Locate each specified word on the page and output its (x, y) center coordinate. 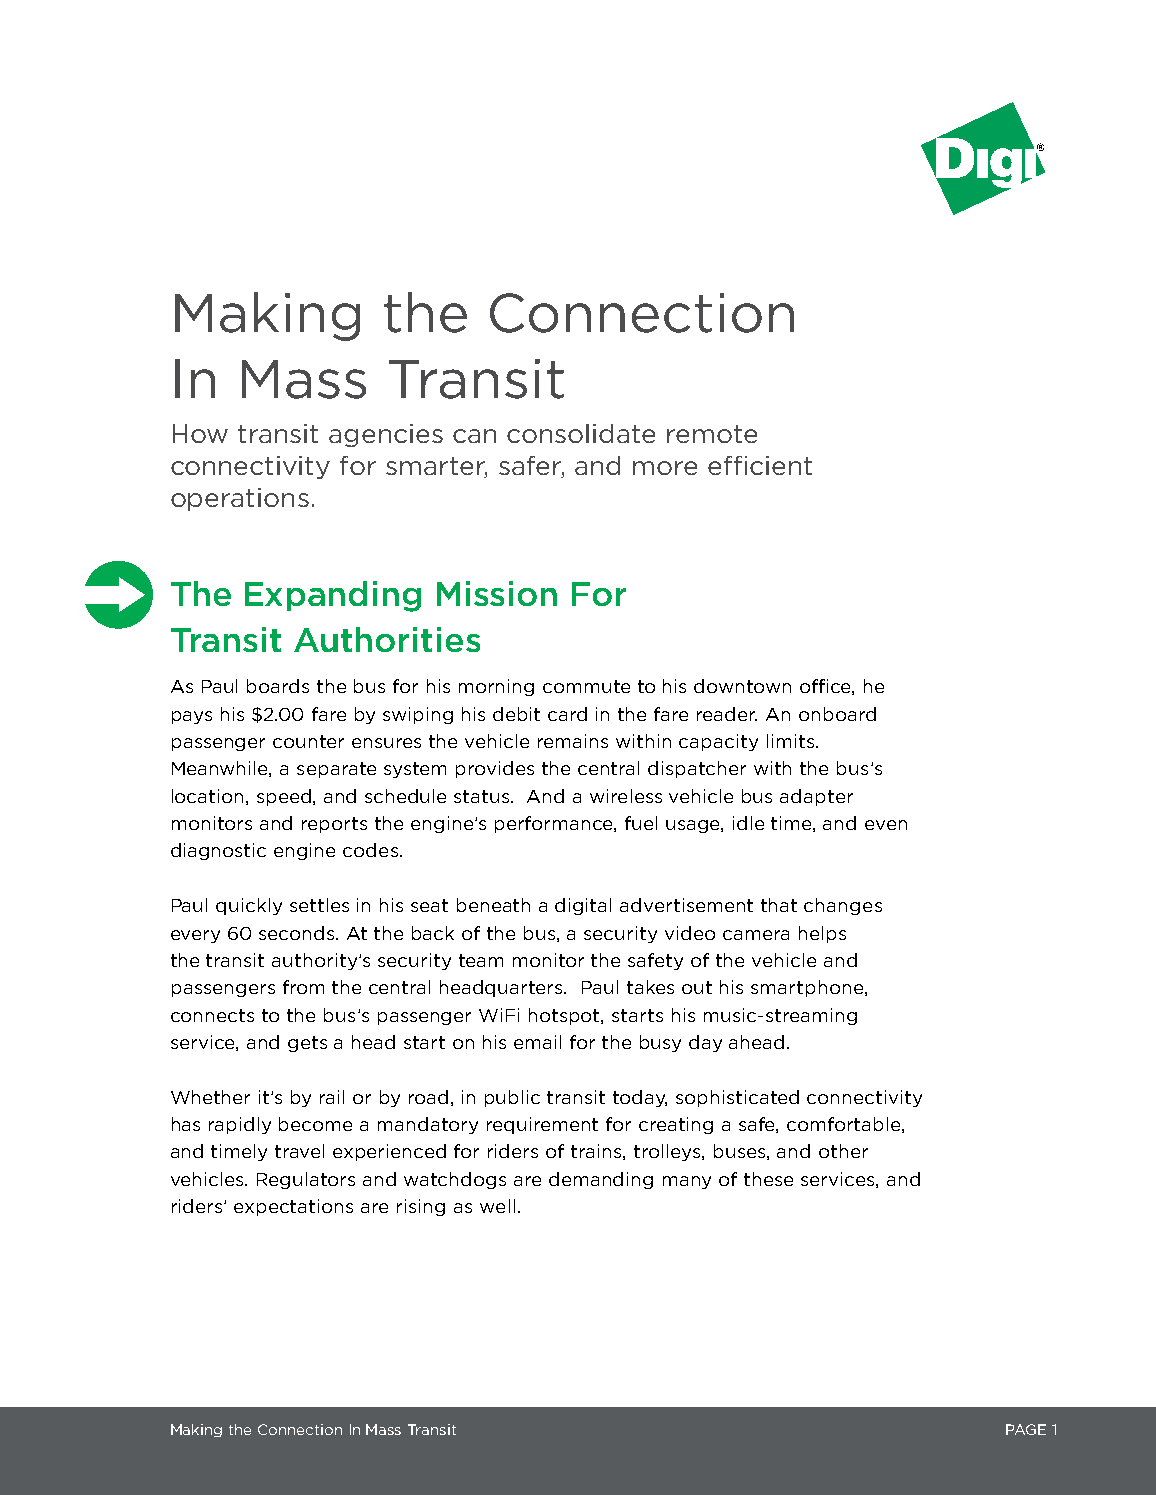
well (497, 1206)
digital (583, 906)
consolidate (581, 433)
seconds (298, 933)
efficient (760, 465)
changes (843, 906)
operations (240, 499)
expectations (293, 1207)
